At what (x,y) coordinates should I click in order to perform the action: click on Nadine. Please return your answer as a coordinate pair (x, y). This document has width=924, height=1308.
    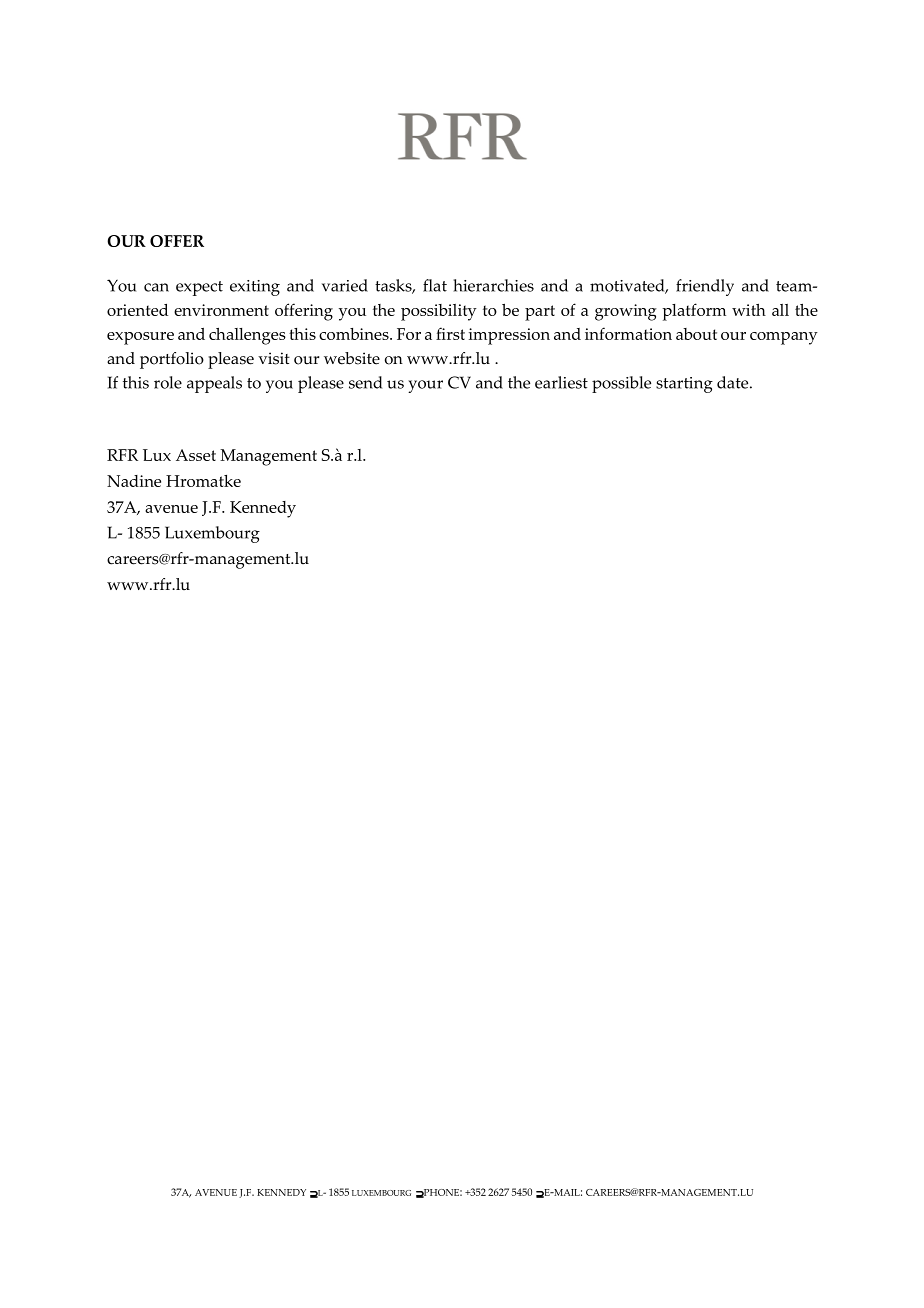
    Looking at the image, I should click on (134, 481).
